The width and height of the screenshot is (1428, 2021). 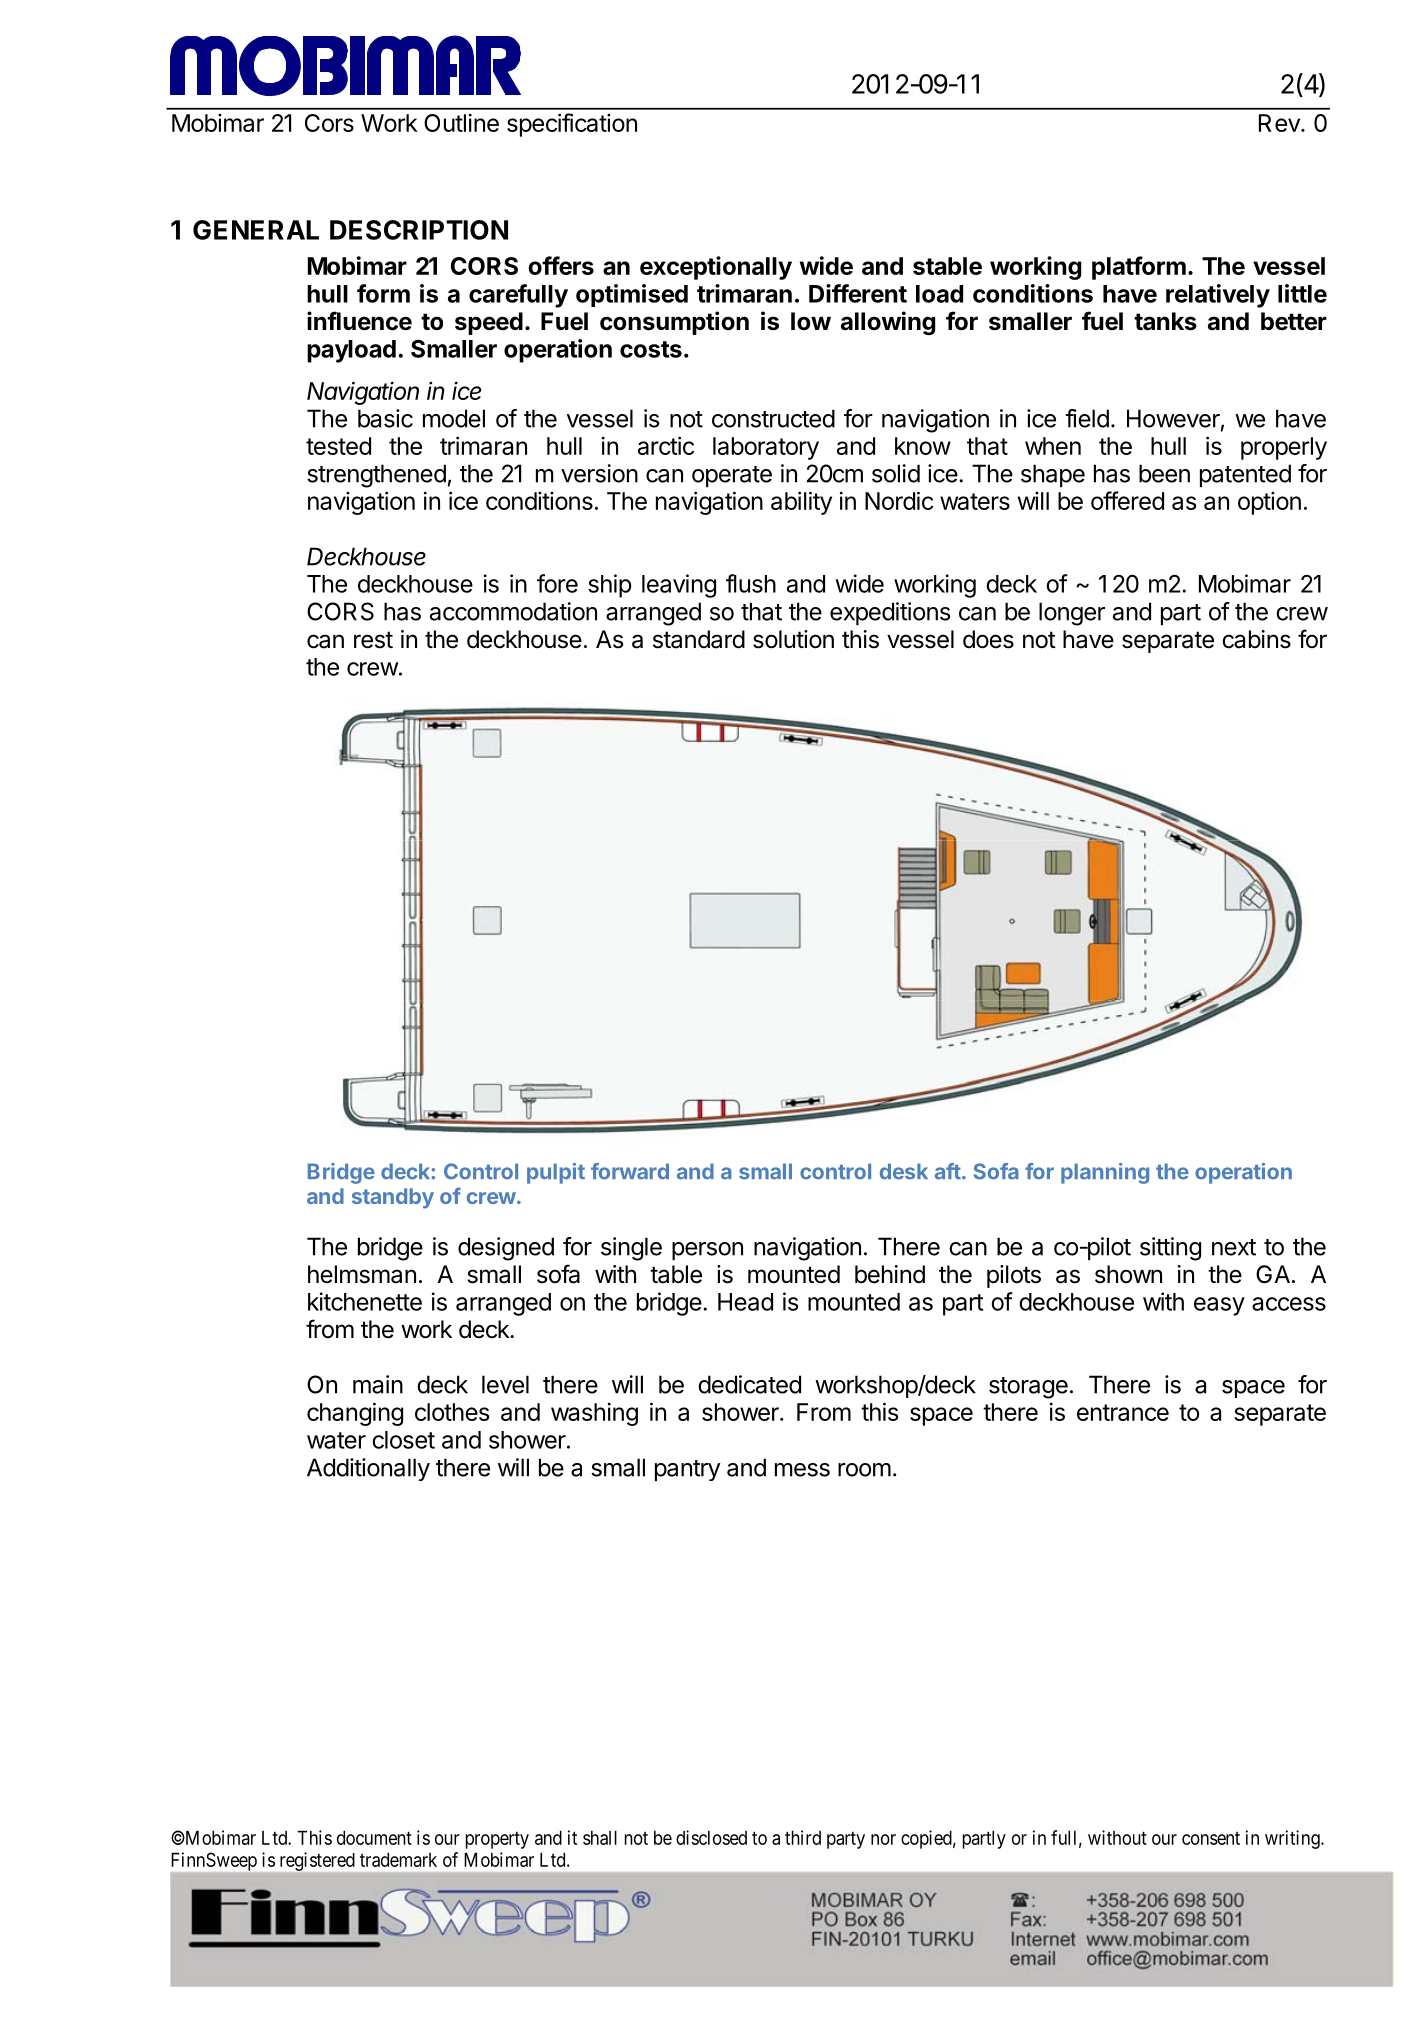 What do you see at coordinates (749, 1384) in the screenshot?
I see `dedicated` at bounding box center [749, 1384].
